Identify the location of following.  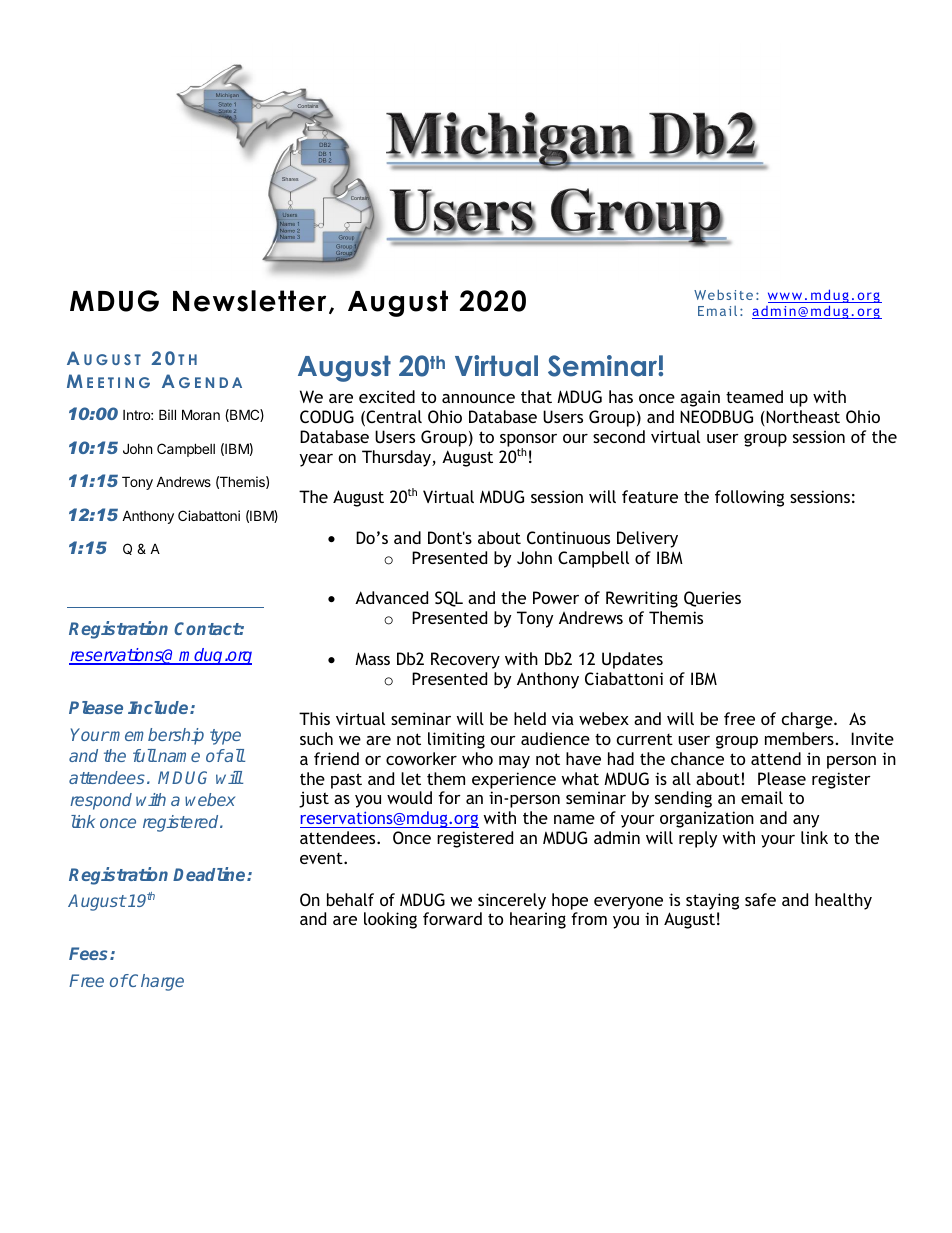
(749, 498).
